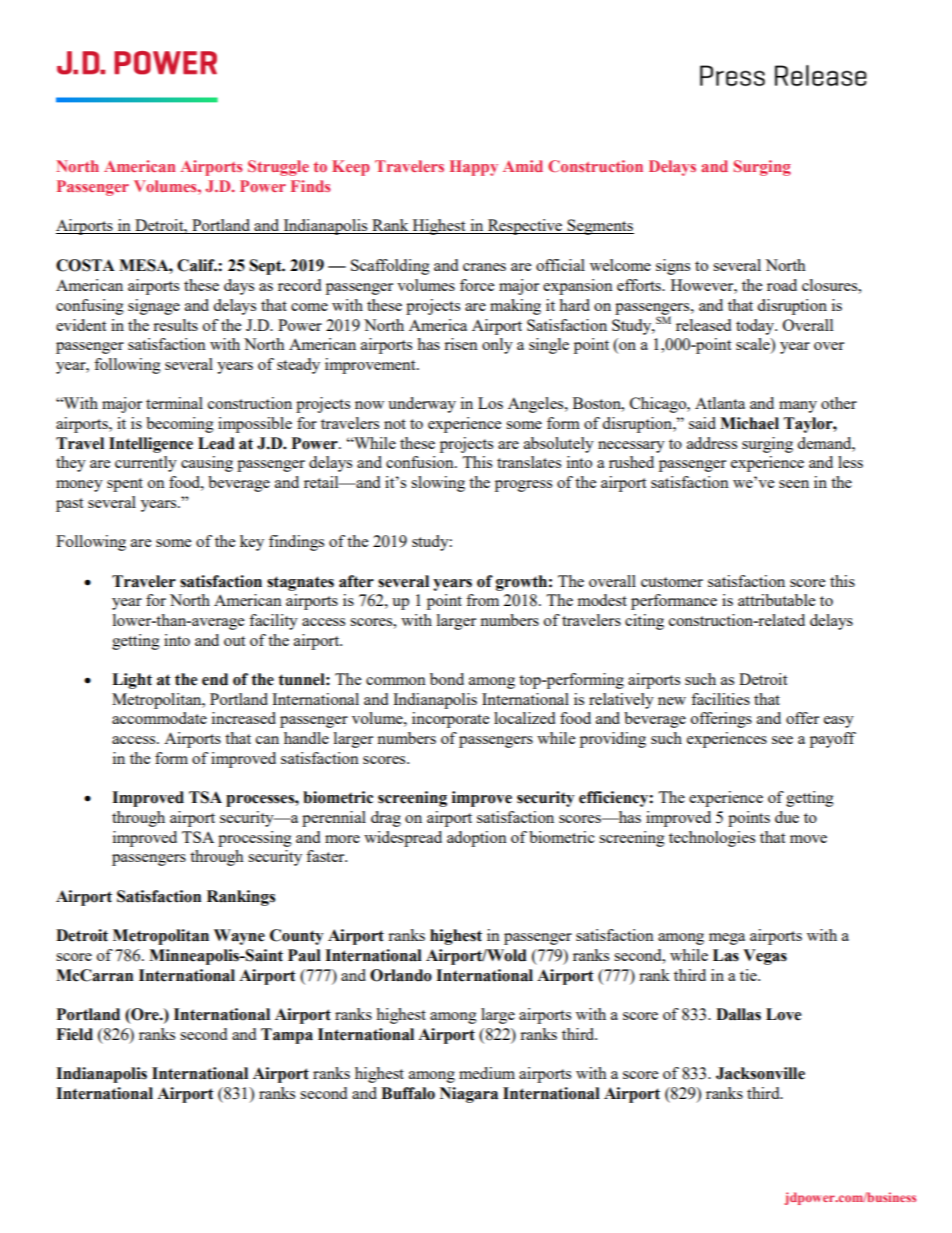  What do you see at coordinates (482, 600) in the screenshot?
I see `from` at bounding box center [482, 600].
